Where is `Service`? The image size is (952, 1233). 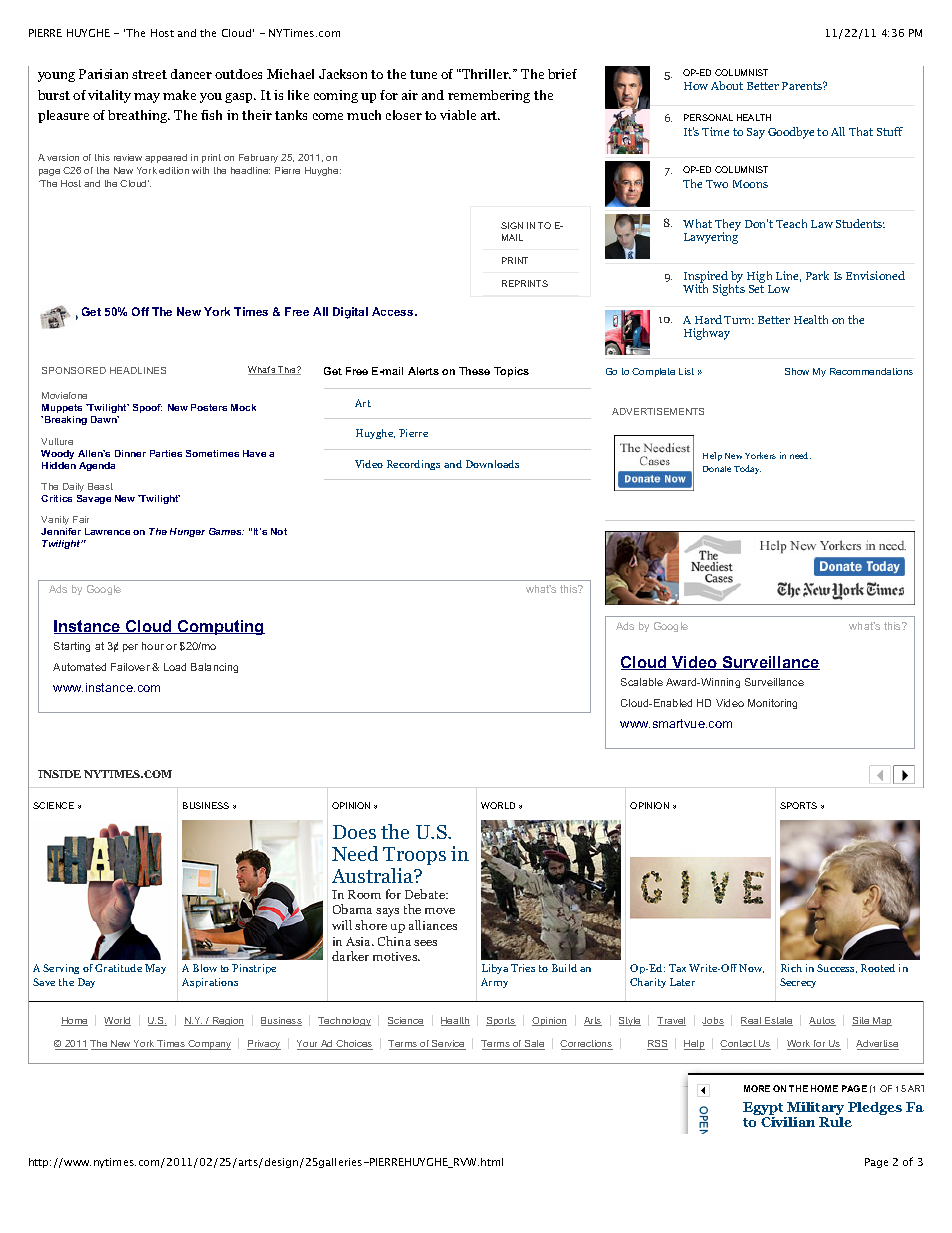 Service is located at coordinates (448, 1045).
